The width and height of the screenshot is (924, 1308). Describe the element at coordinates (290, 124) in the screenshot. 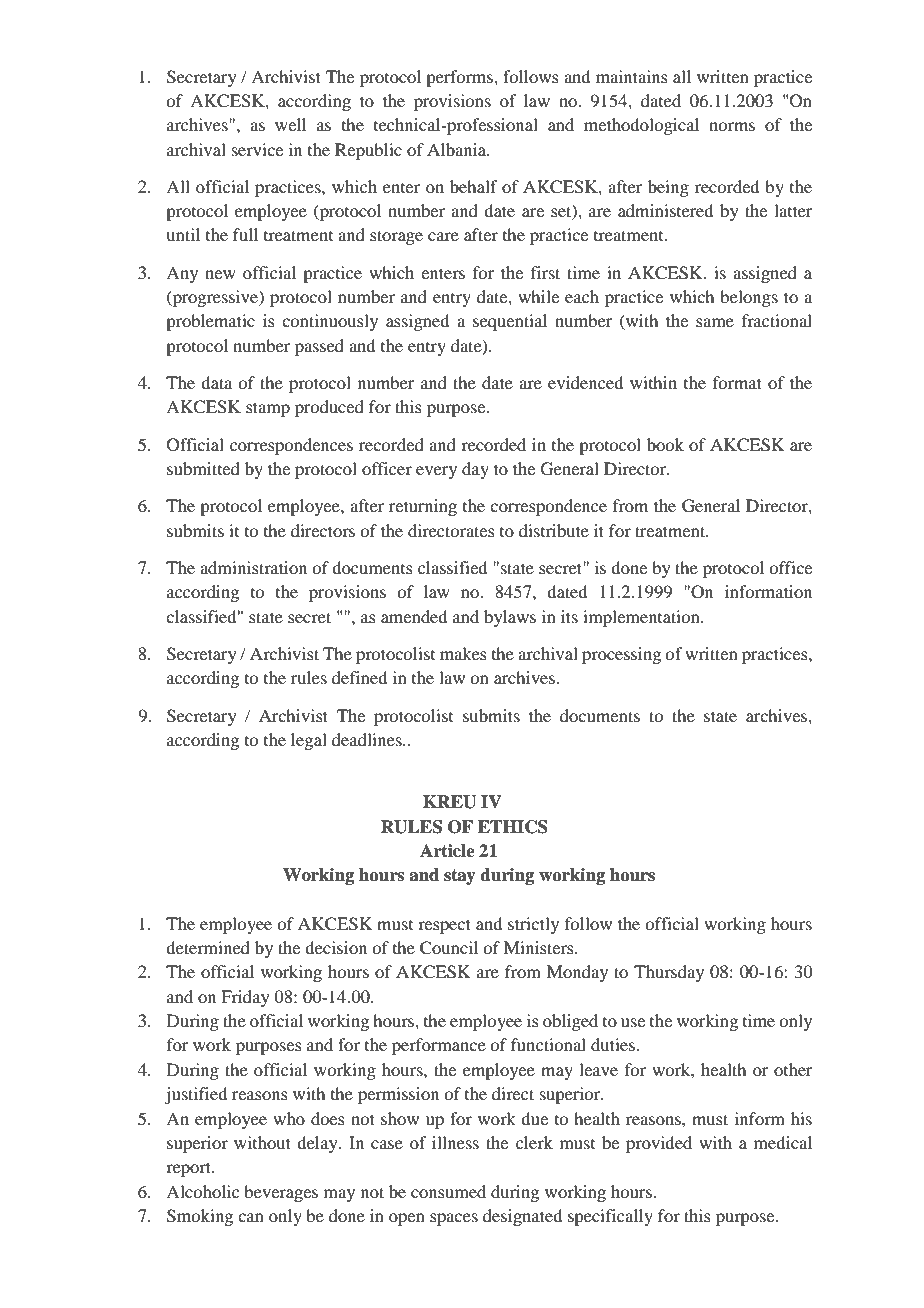

I see `well` at that location.
